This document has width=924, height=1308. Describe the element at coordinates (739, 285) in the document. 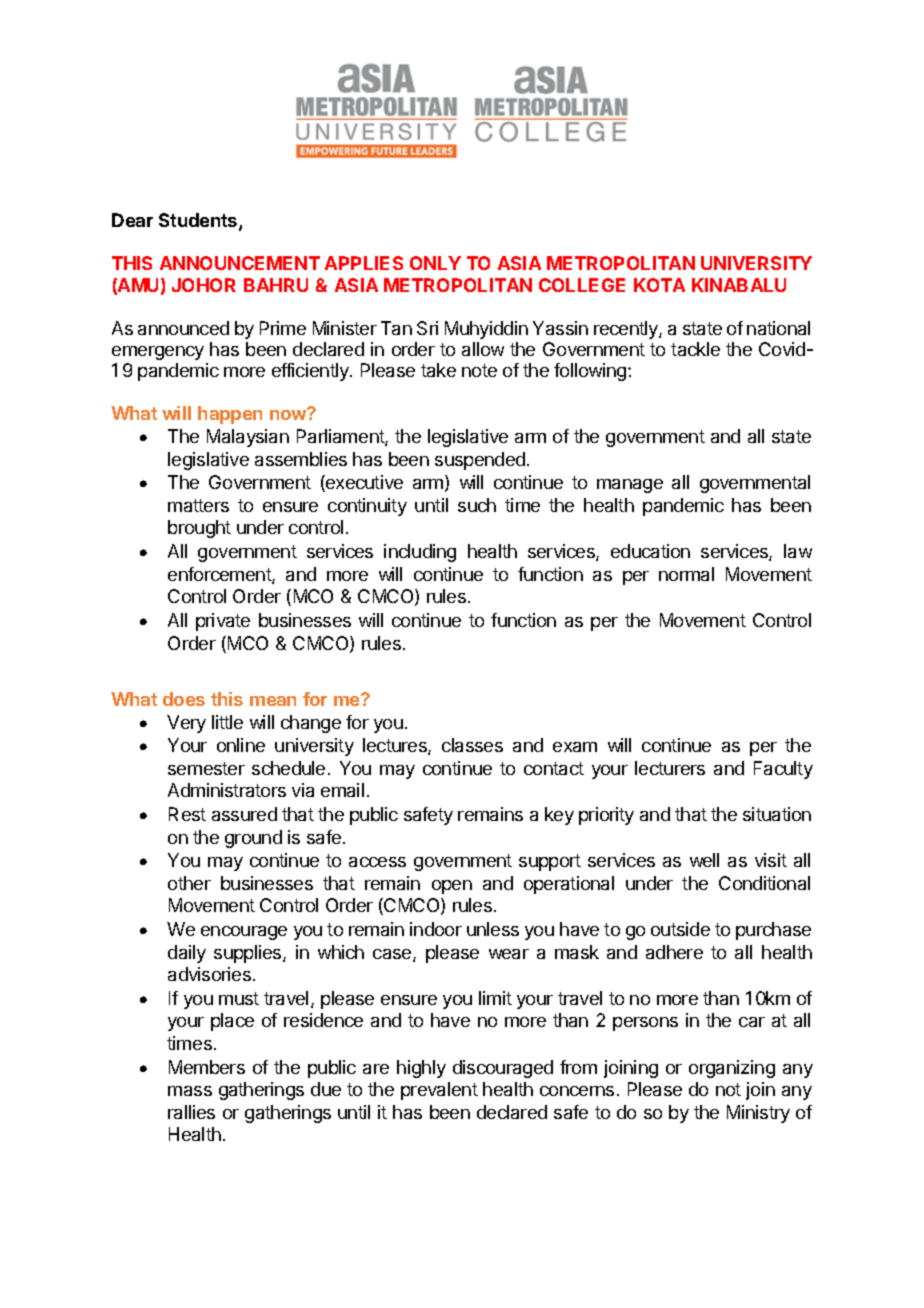

I see `KINABALU` at that location.
